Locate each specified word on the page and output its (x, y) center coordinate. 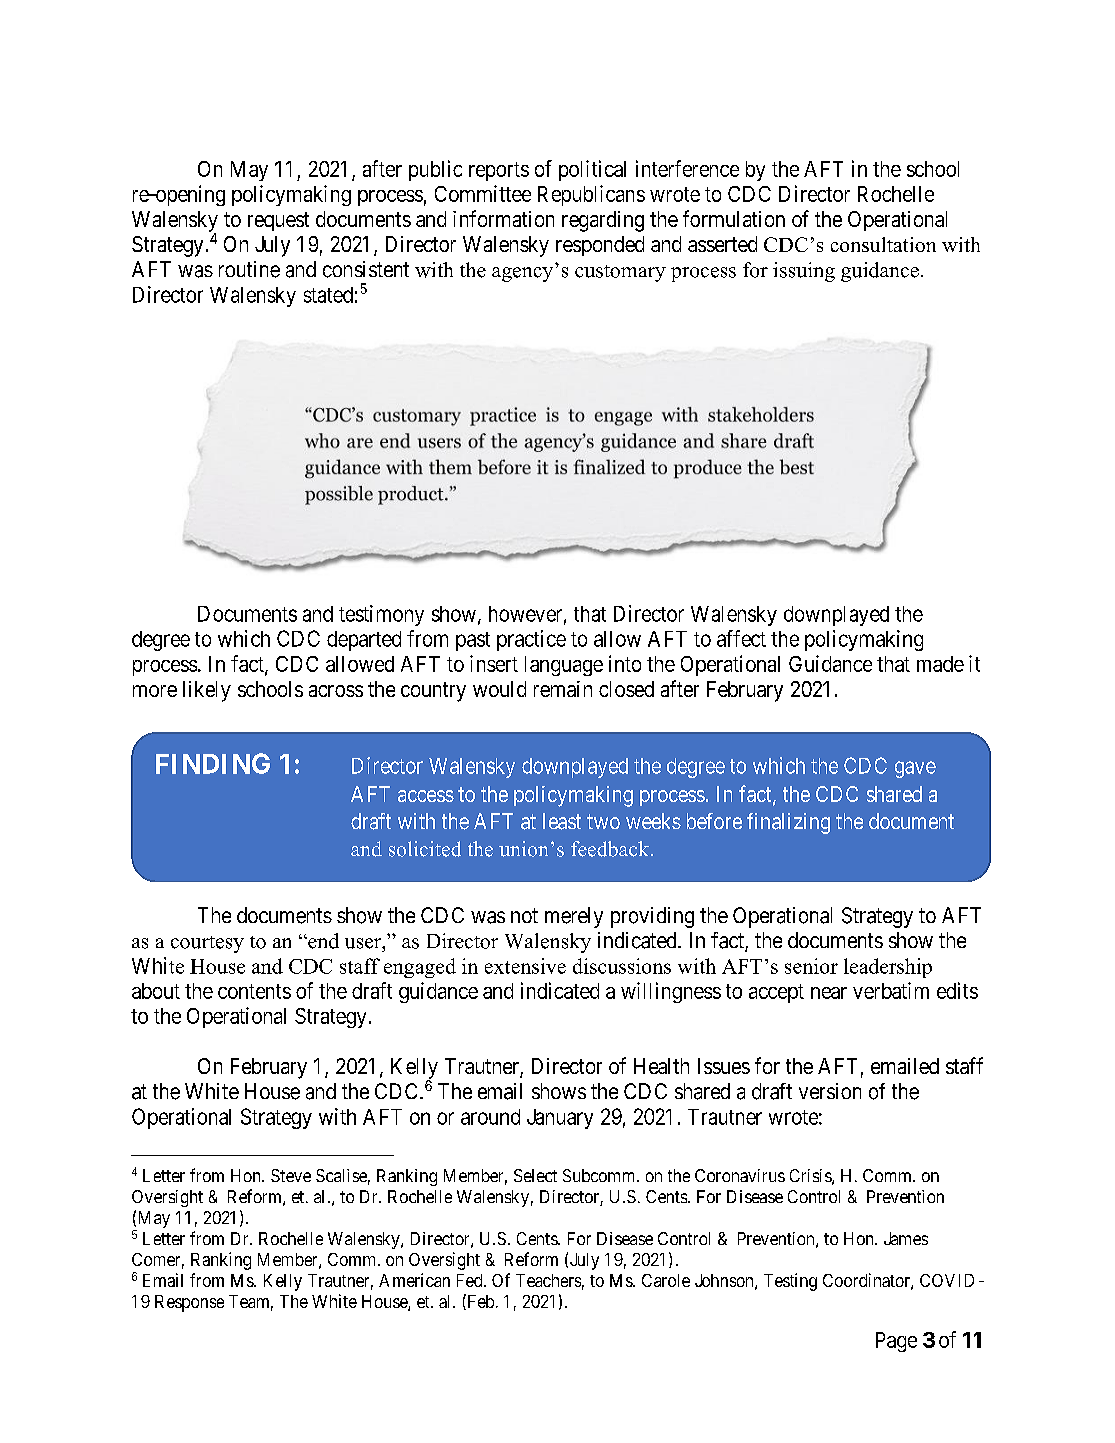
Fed (471, 1280)
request (278, 221)
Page (896, 1342)
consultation (883, 244)
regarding (603, 221)
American (414, 1280)
